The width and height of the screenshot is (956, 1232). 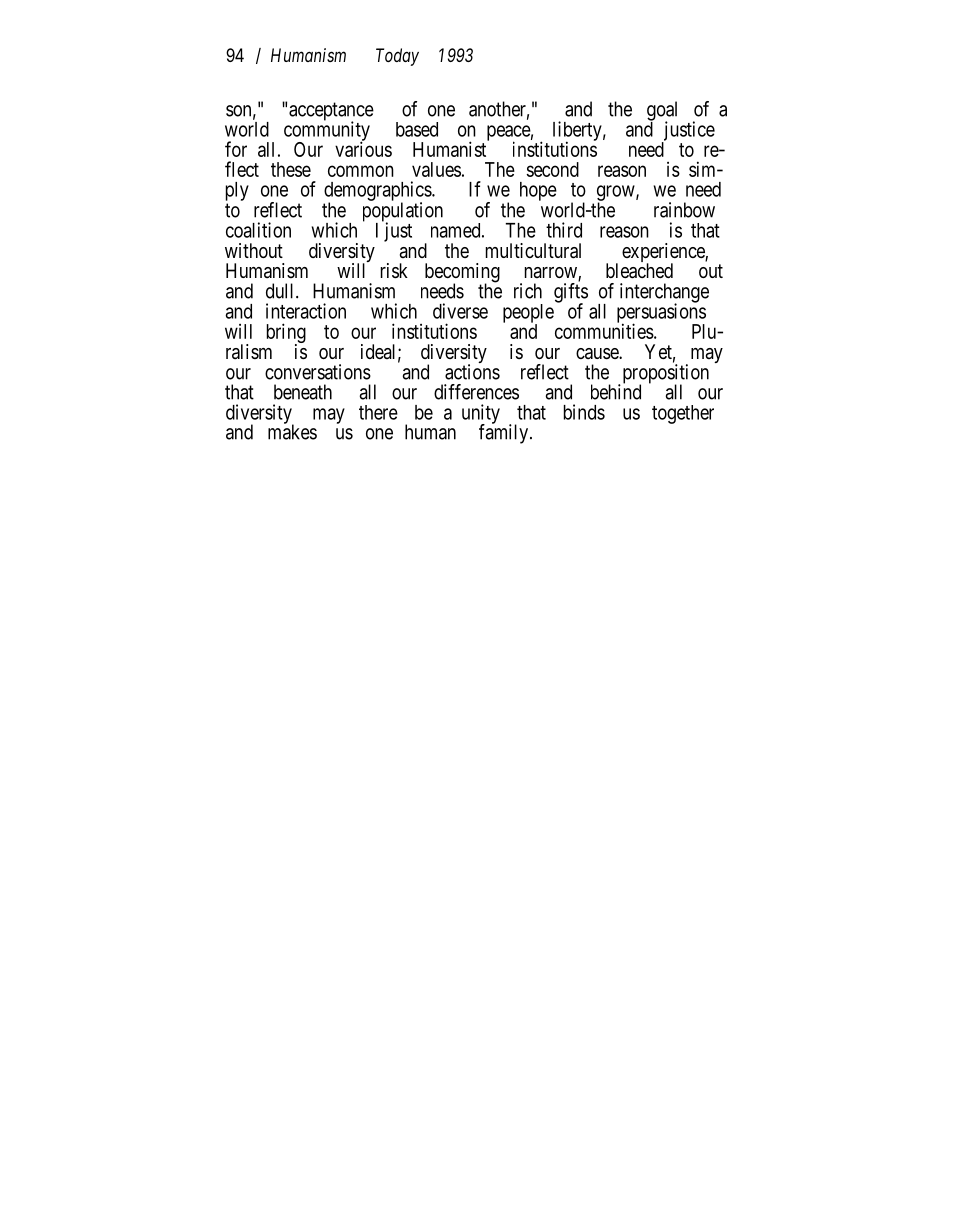 What do you see at coordinates (472, 372) in the screenshot?
I see `actions` at bounding box center [472, 372].
